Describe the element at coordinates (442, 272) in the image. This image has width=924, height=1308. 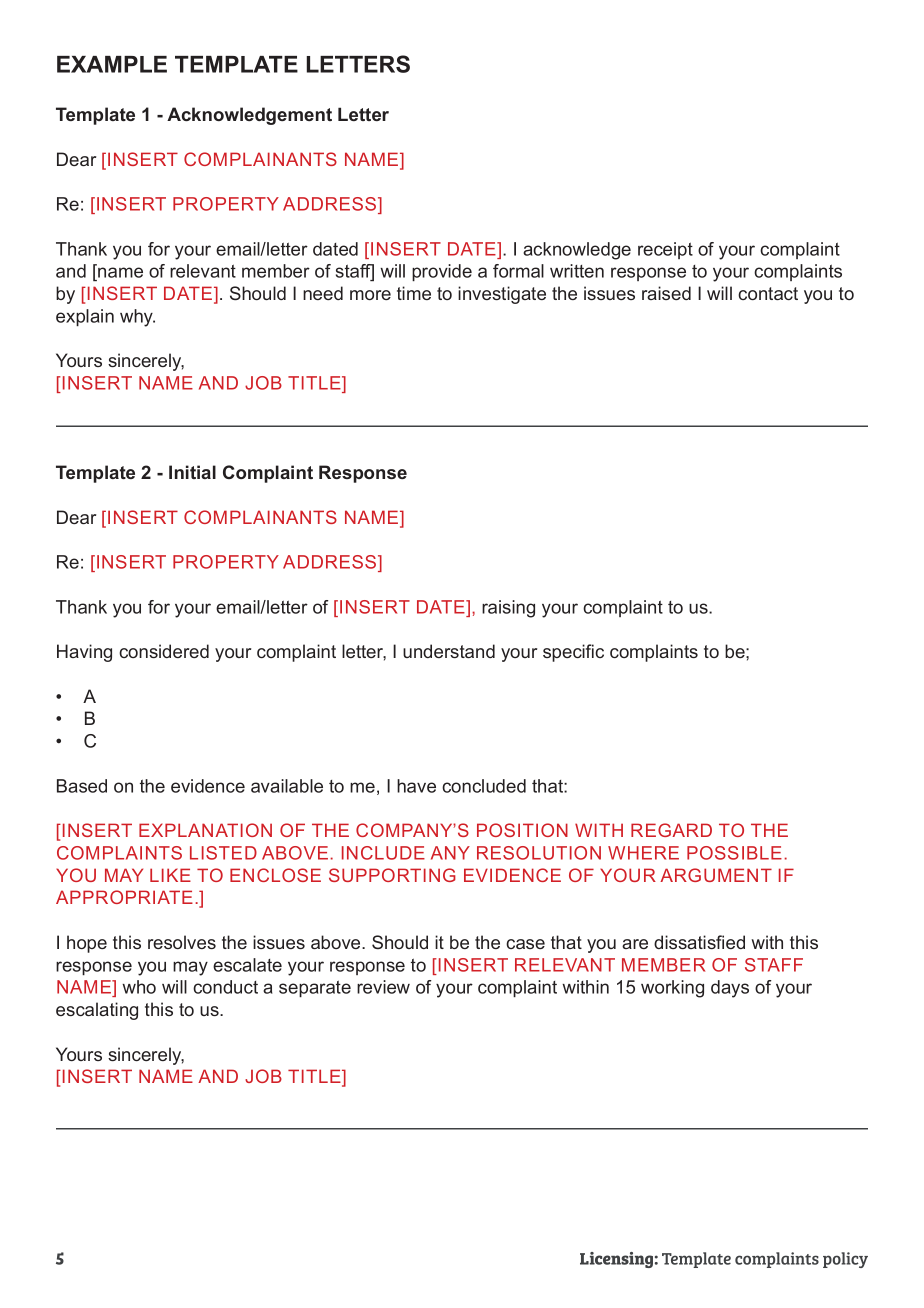
I see `provide` at that location.
